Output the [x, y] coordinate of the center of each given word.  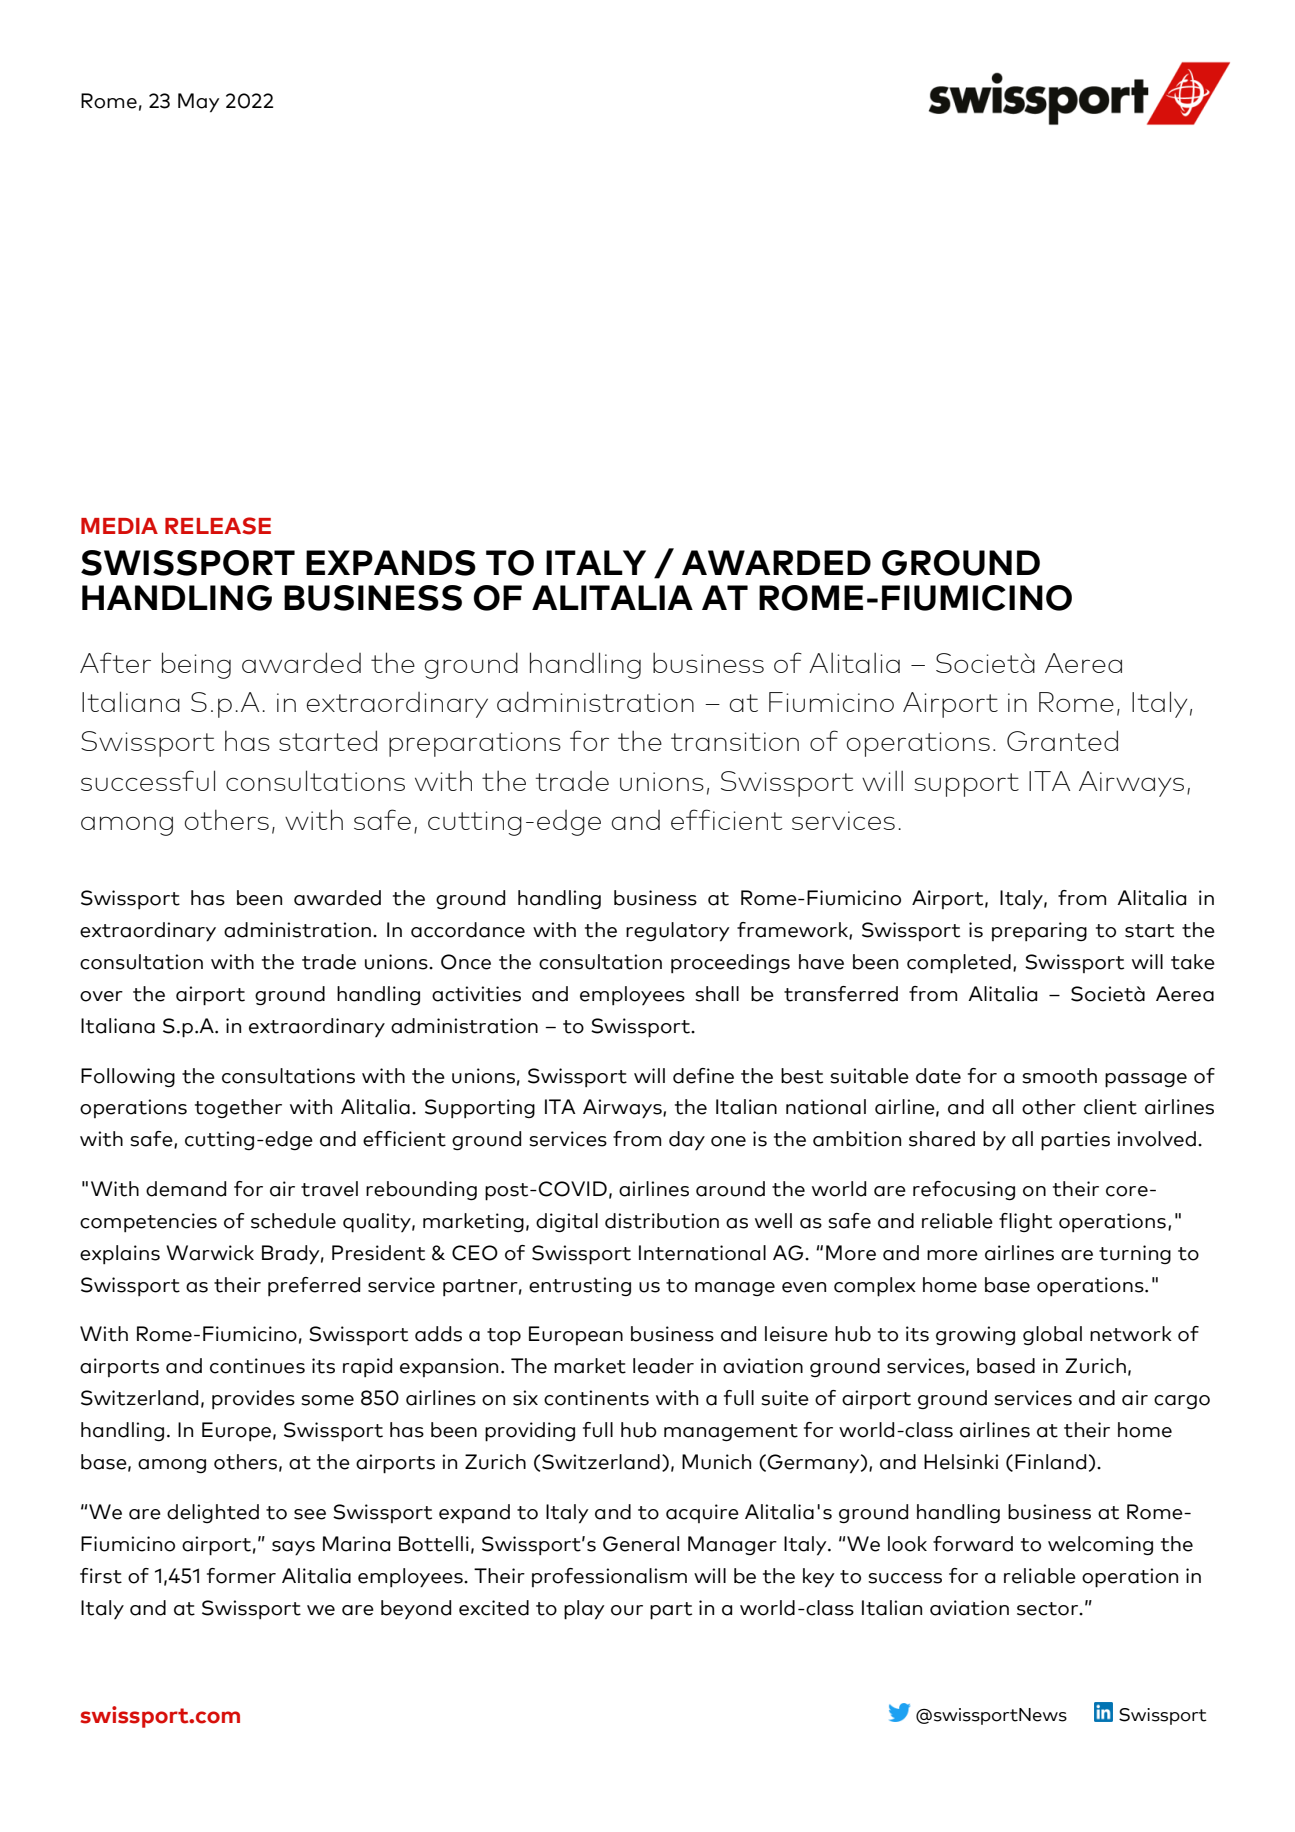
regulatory [678, 932]
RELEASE [218, 526]
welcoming [1100, 1545]
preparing [1039, 931]
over [101, 996]
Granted [1062, 740]
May [199, 103]
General [641, 1544]
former [241, 1576]
